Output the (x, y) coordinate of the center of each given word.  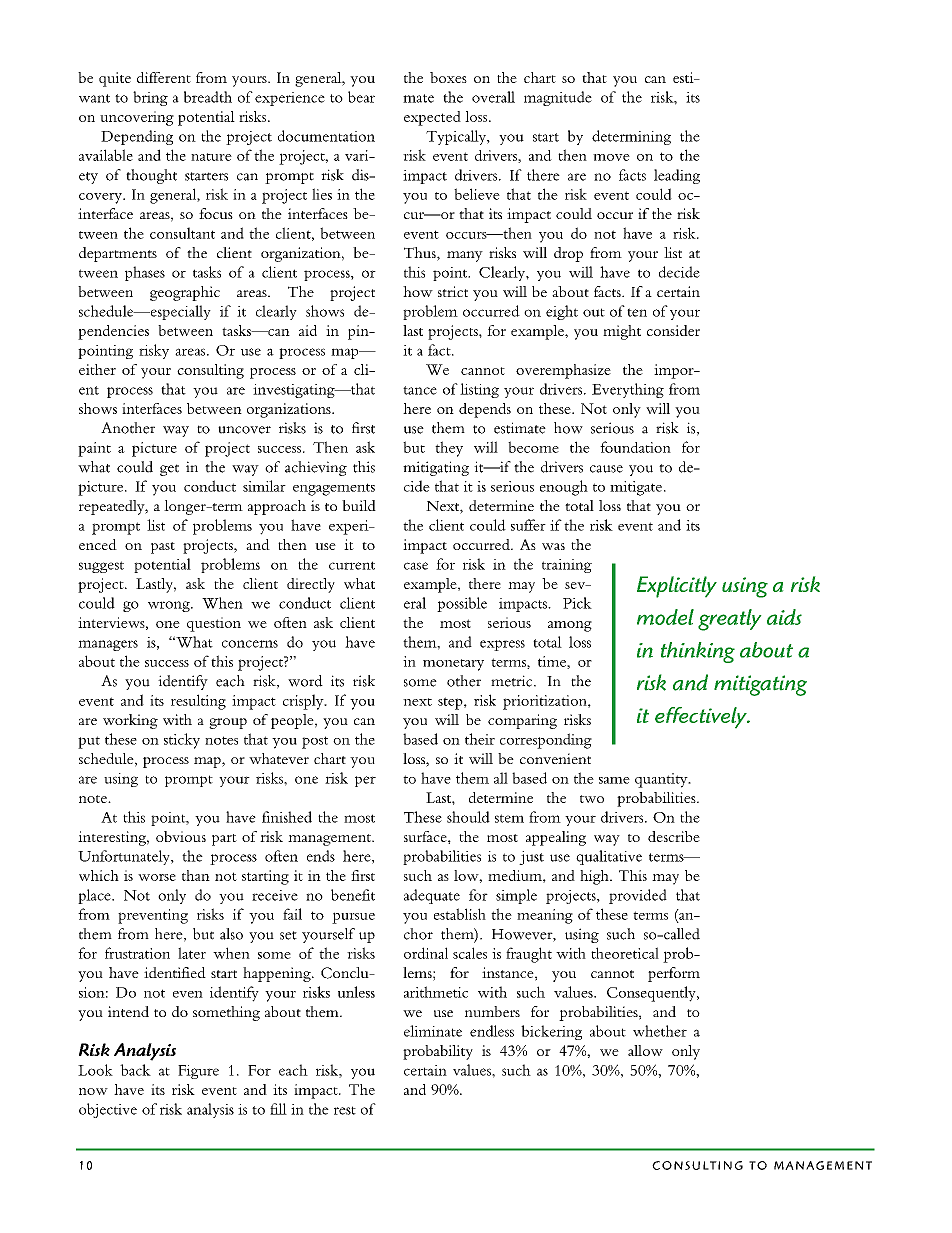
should (468, 817)
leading (677, 176)
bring (150, 98)
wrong (170, 606)
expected (432, 118)
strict (453, 291)
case (416, 566)
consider (673, 330)
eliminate (433, 1031)
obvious (181, 836)
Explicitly (677, 587)
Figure (198, 1072)
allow (645, 1050)
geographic (185, 293)
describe (674, 836)
